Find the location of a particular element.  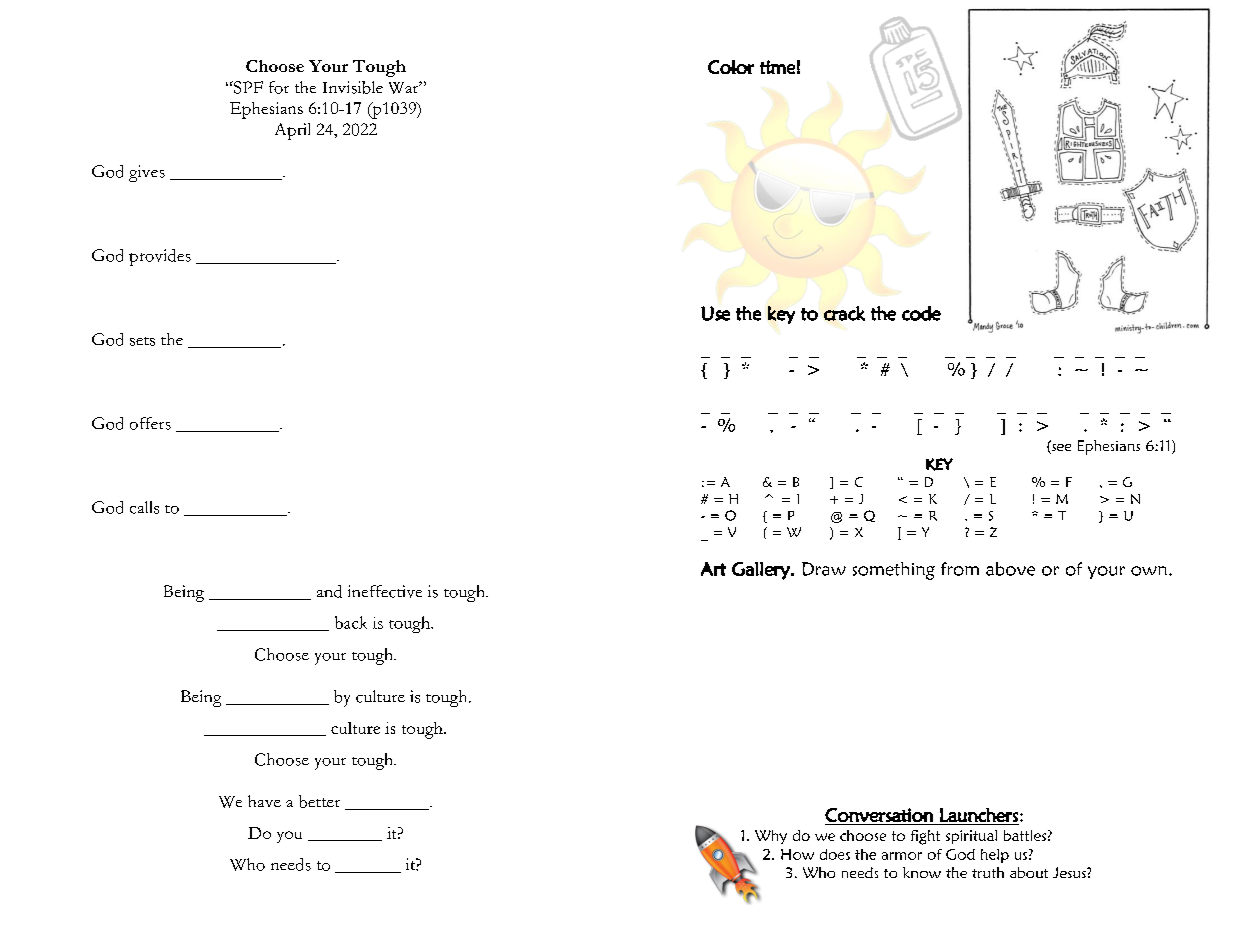

have is located at coordinates (264, 801).
